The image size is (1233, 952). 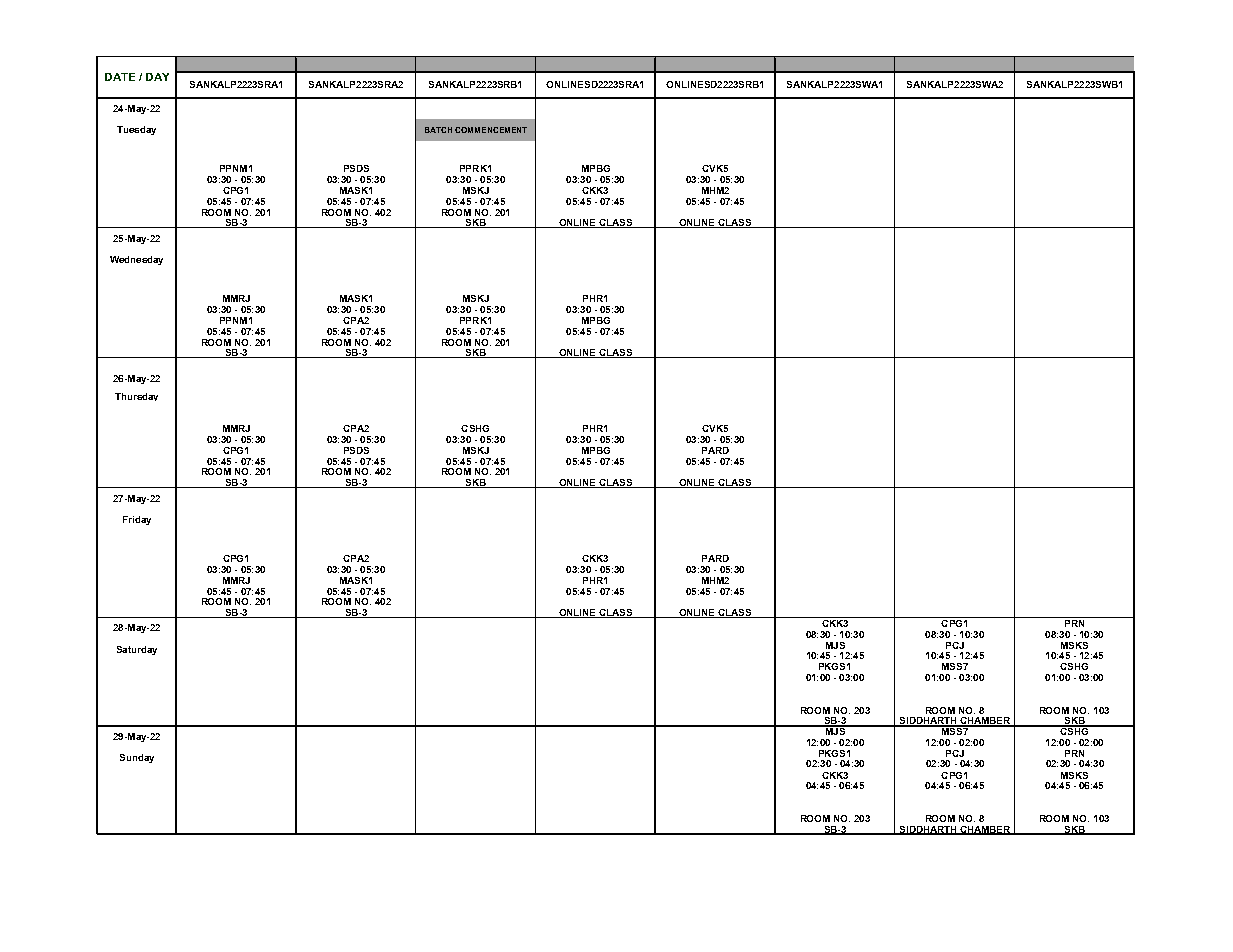 I want to click on Friday, so click(x=137, y=520).
